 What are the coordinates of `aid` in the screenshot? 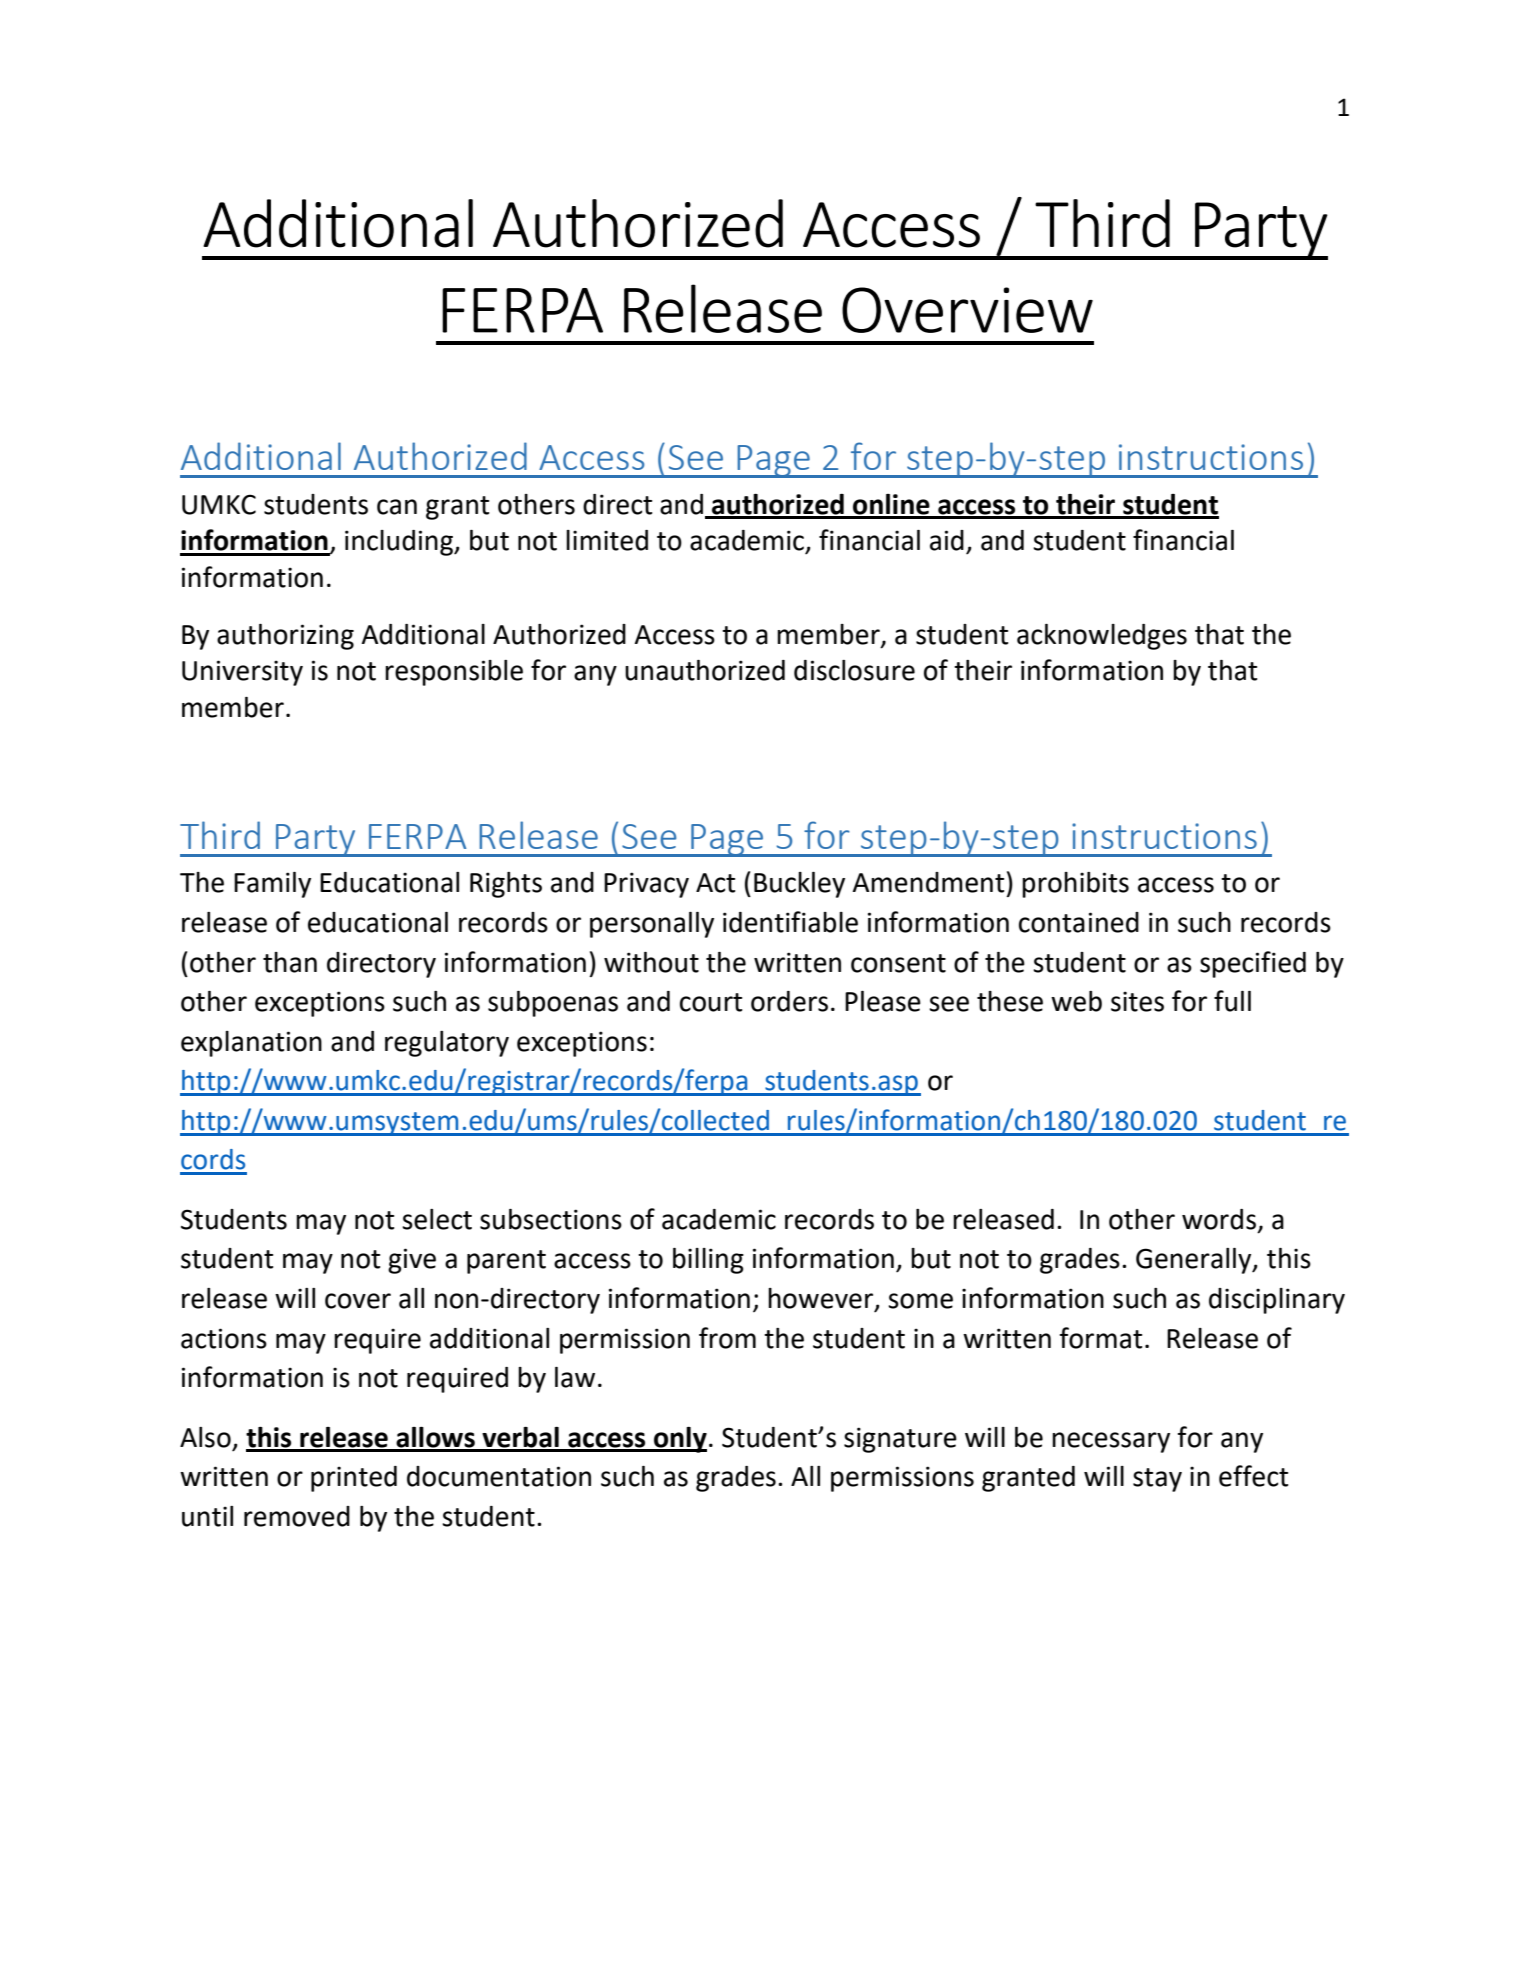 It's located at (947, 540).
